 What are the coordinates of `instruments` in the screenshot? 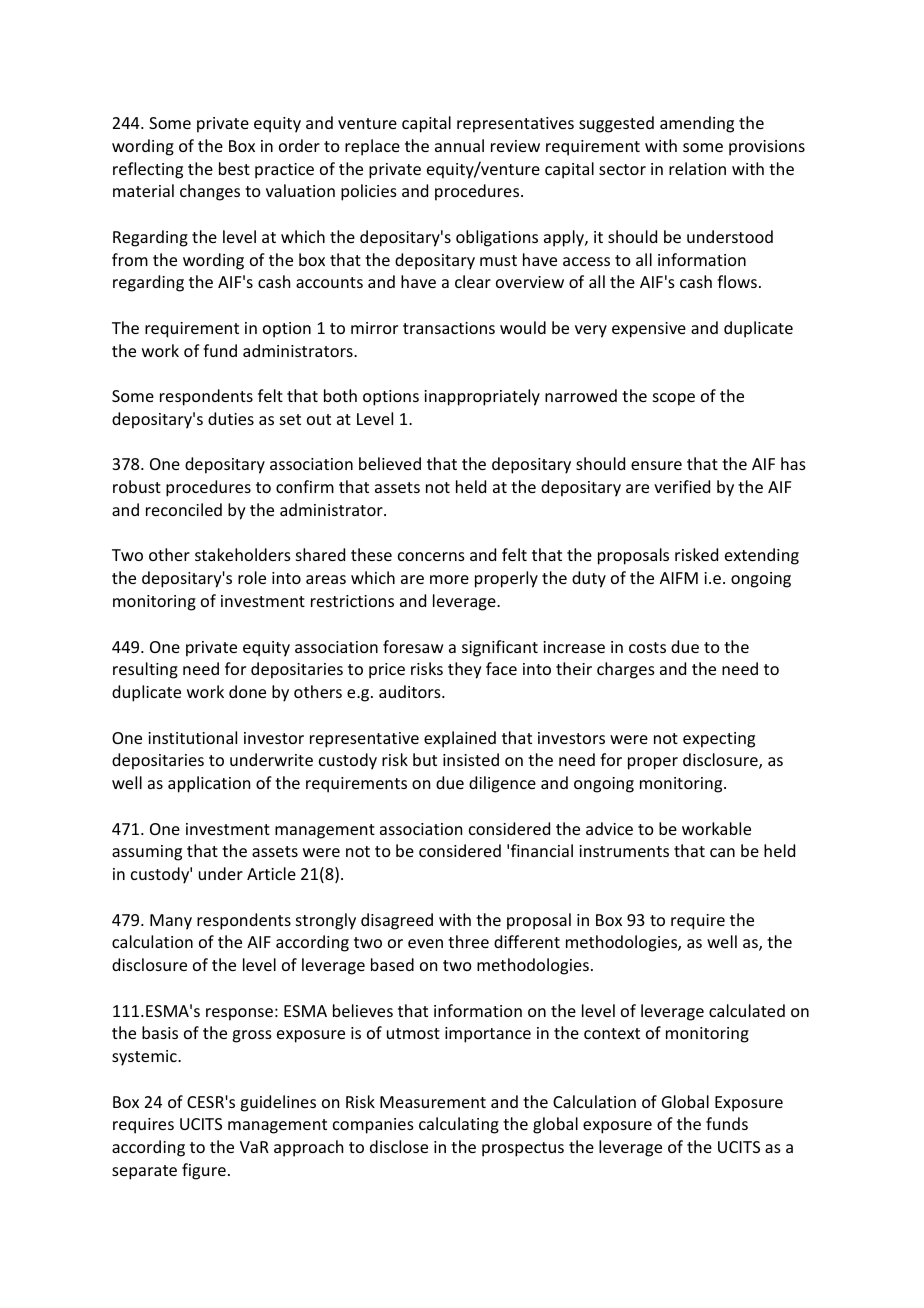 It's located at (624, 851).
